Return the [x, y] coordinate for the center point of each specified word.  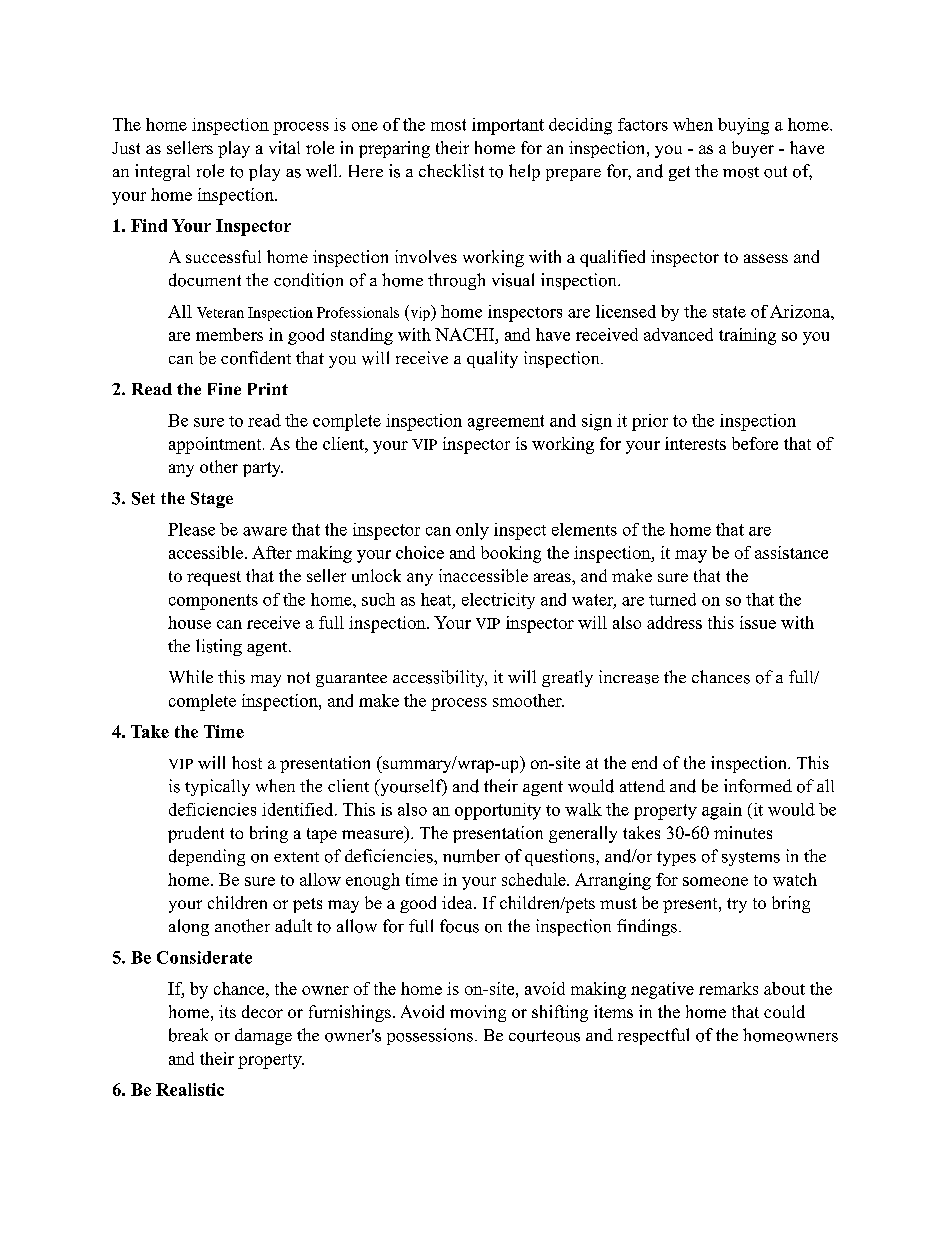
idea [458, 902]
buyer [753, 149]
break [188, 1035]
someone [715, 881]
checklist [451, 171]
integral [162, 172]
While [191, 676]
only [472, 531]
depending [207, 857]
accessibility [440, 678]
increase [629, 677]
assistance [791, 552]
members [229, 334]
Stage [212, 500]
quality [492, 359]
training [747, 336]
